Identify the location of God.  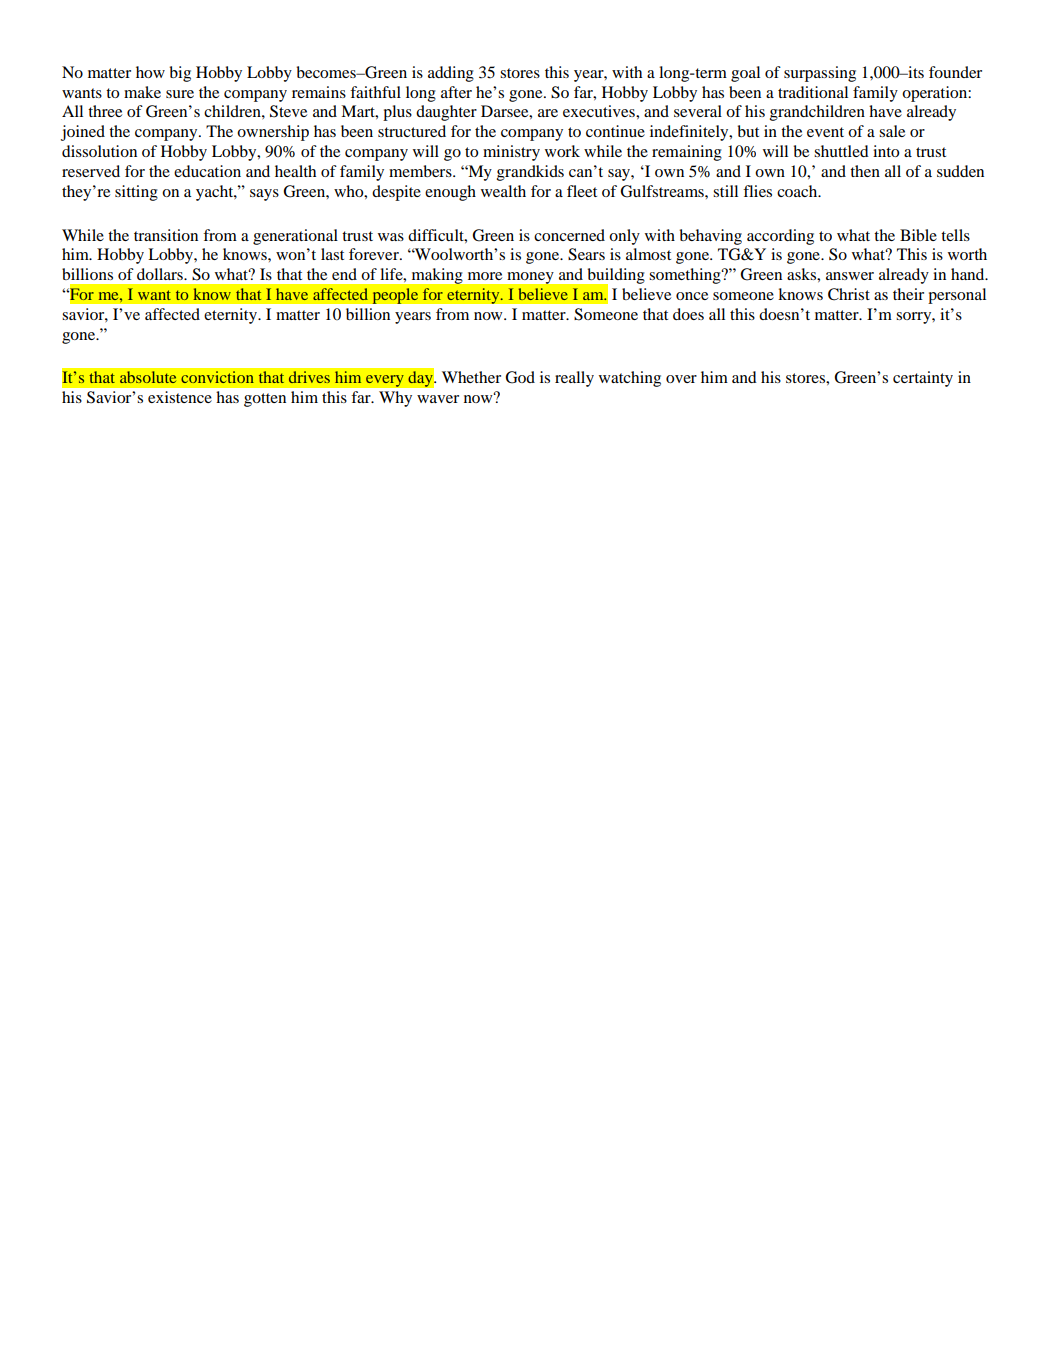
(520, 377).
